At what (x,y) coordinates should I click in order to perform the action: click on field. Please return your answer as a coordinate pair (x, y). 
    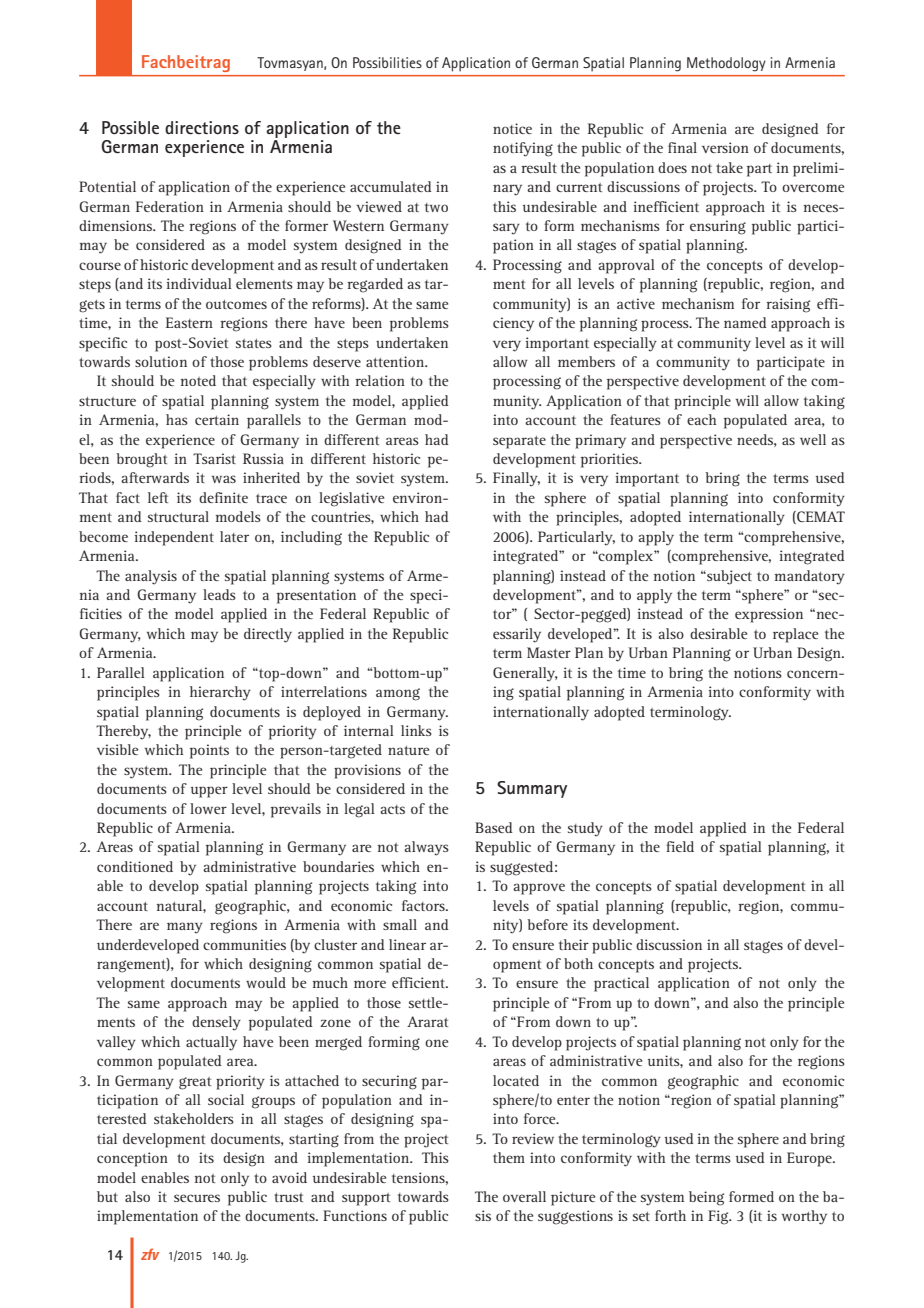
    Looking at the image, I should click on (680, 846).
